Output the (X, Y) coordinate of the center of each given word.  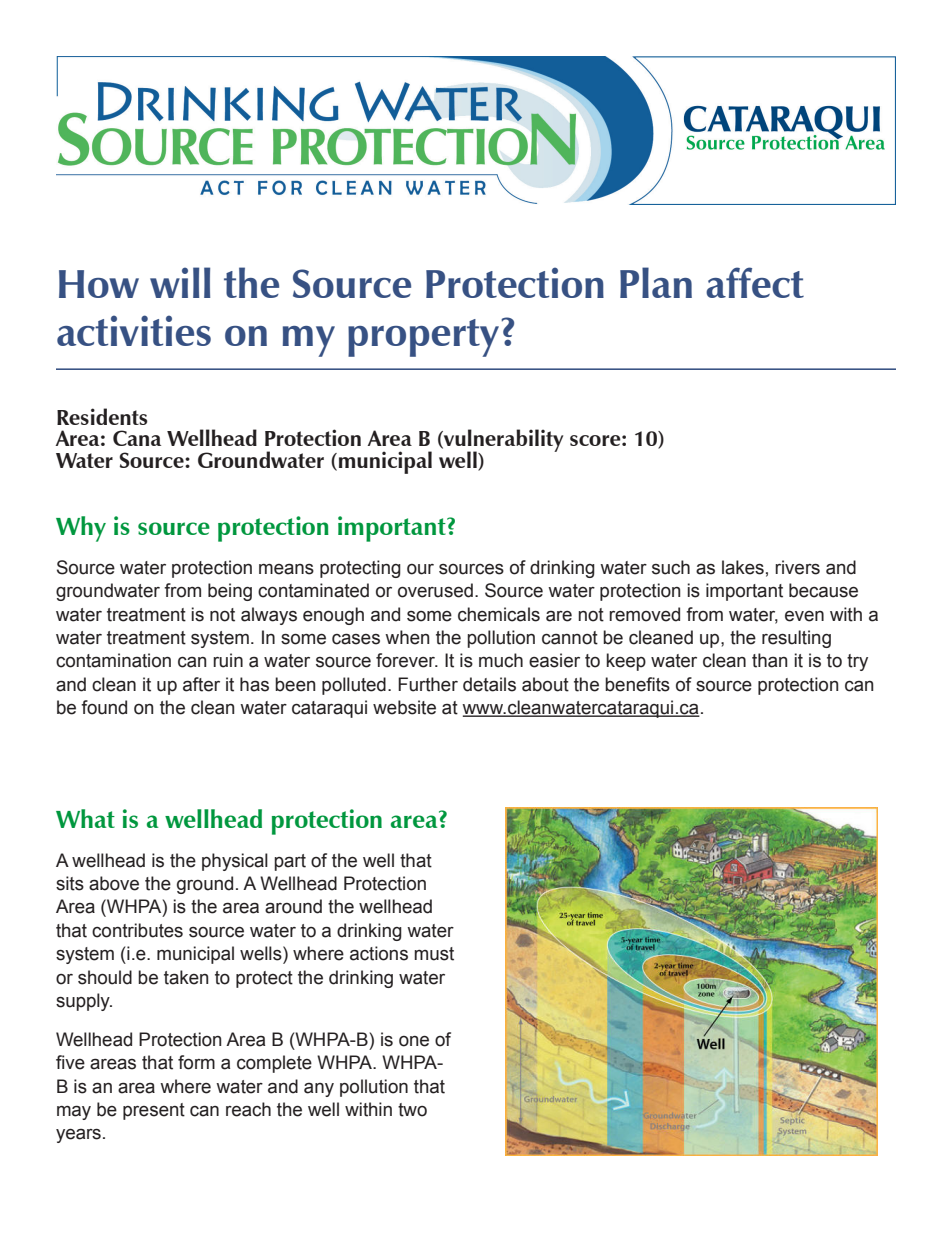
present (154, 1111)
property (425, 338)
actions (379, 953)
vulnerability (502, 442)
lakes (743, 567)
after (201, 684)
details (489, 684)
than (769, 660)
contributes (137, 930)
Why (81, 529)
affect (755, 282)
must (434, 954)
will (180, 282)
